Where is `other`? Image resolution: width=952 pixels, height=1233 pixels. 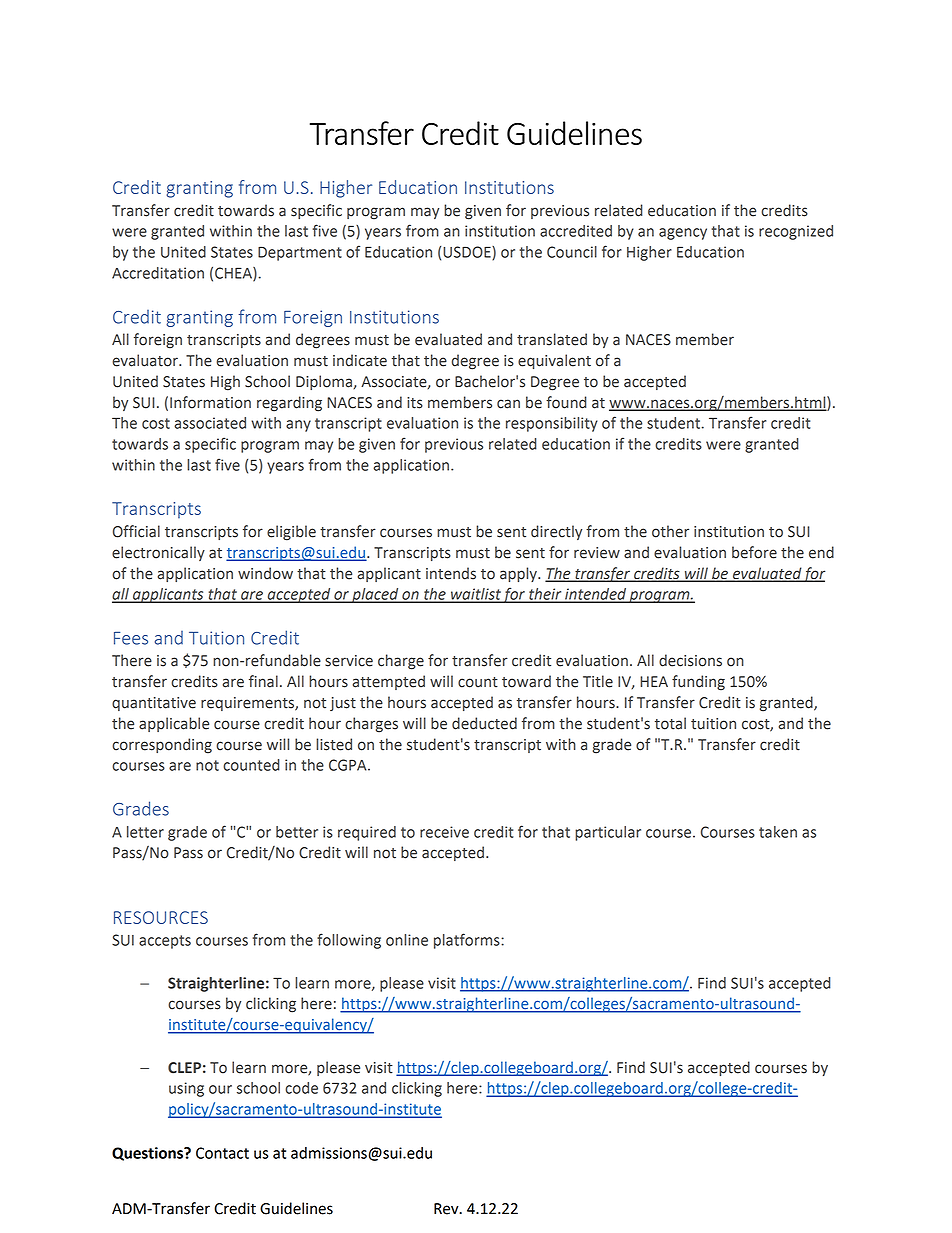
other is located at coordinates (670, 531).
